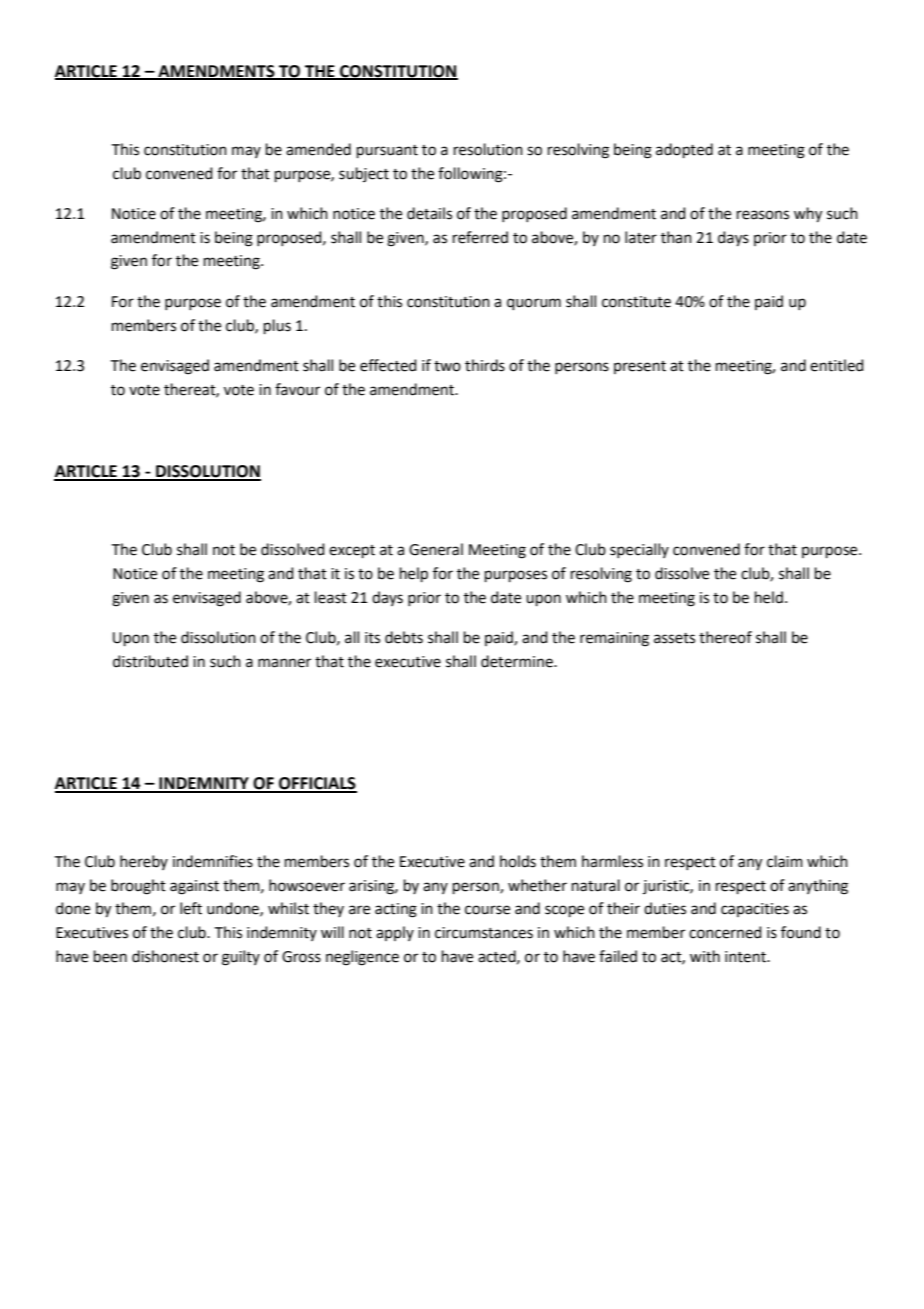  Describe the element at coordinates (763, 215) in the page. I see `reasons` at that location.
